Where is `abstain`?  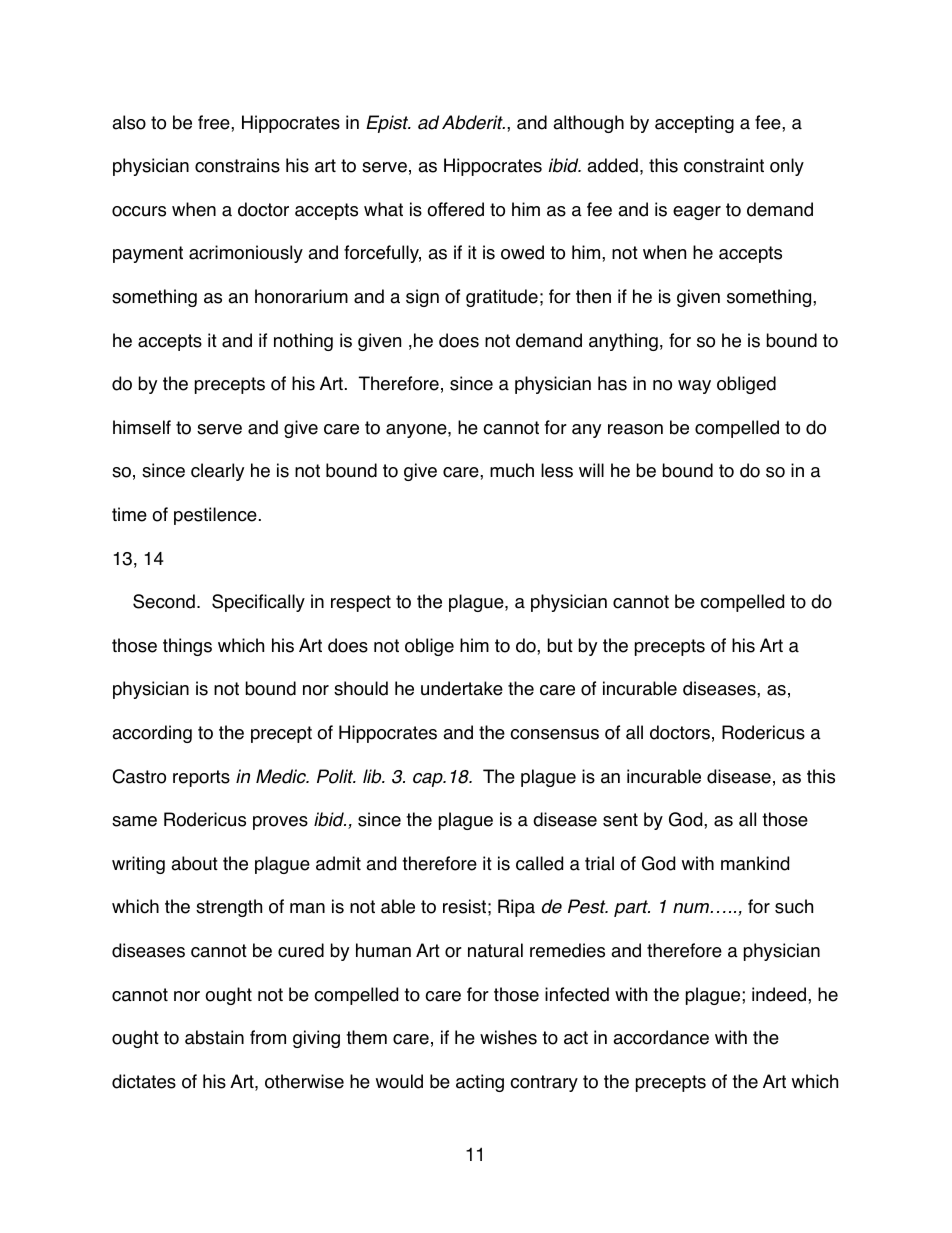
abstain is located at coordinates (214, 1037).
